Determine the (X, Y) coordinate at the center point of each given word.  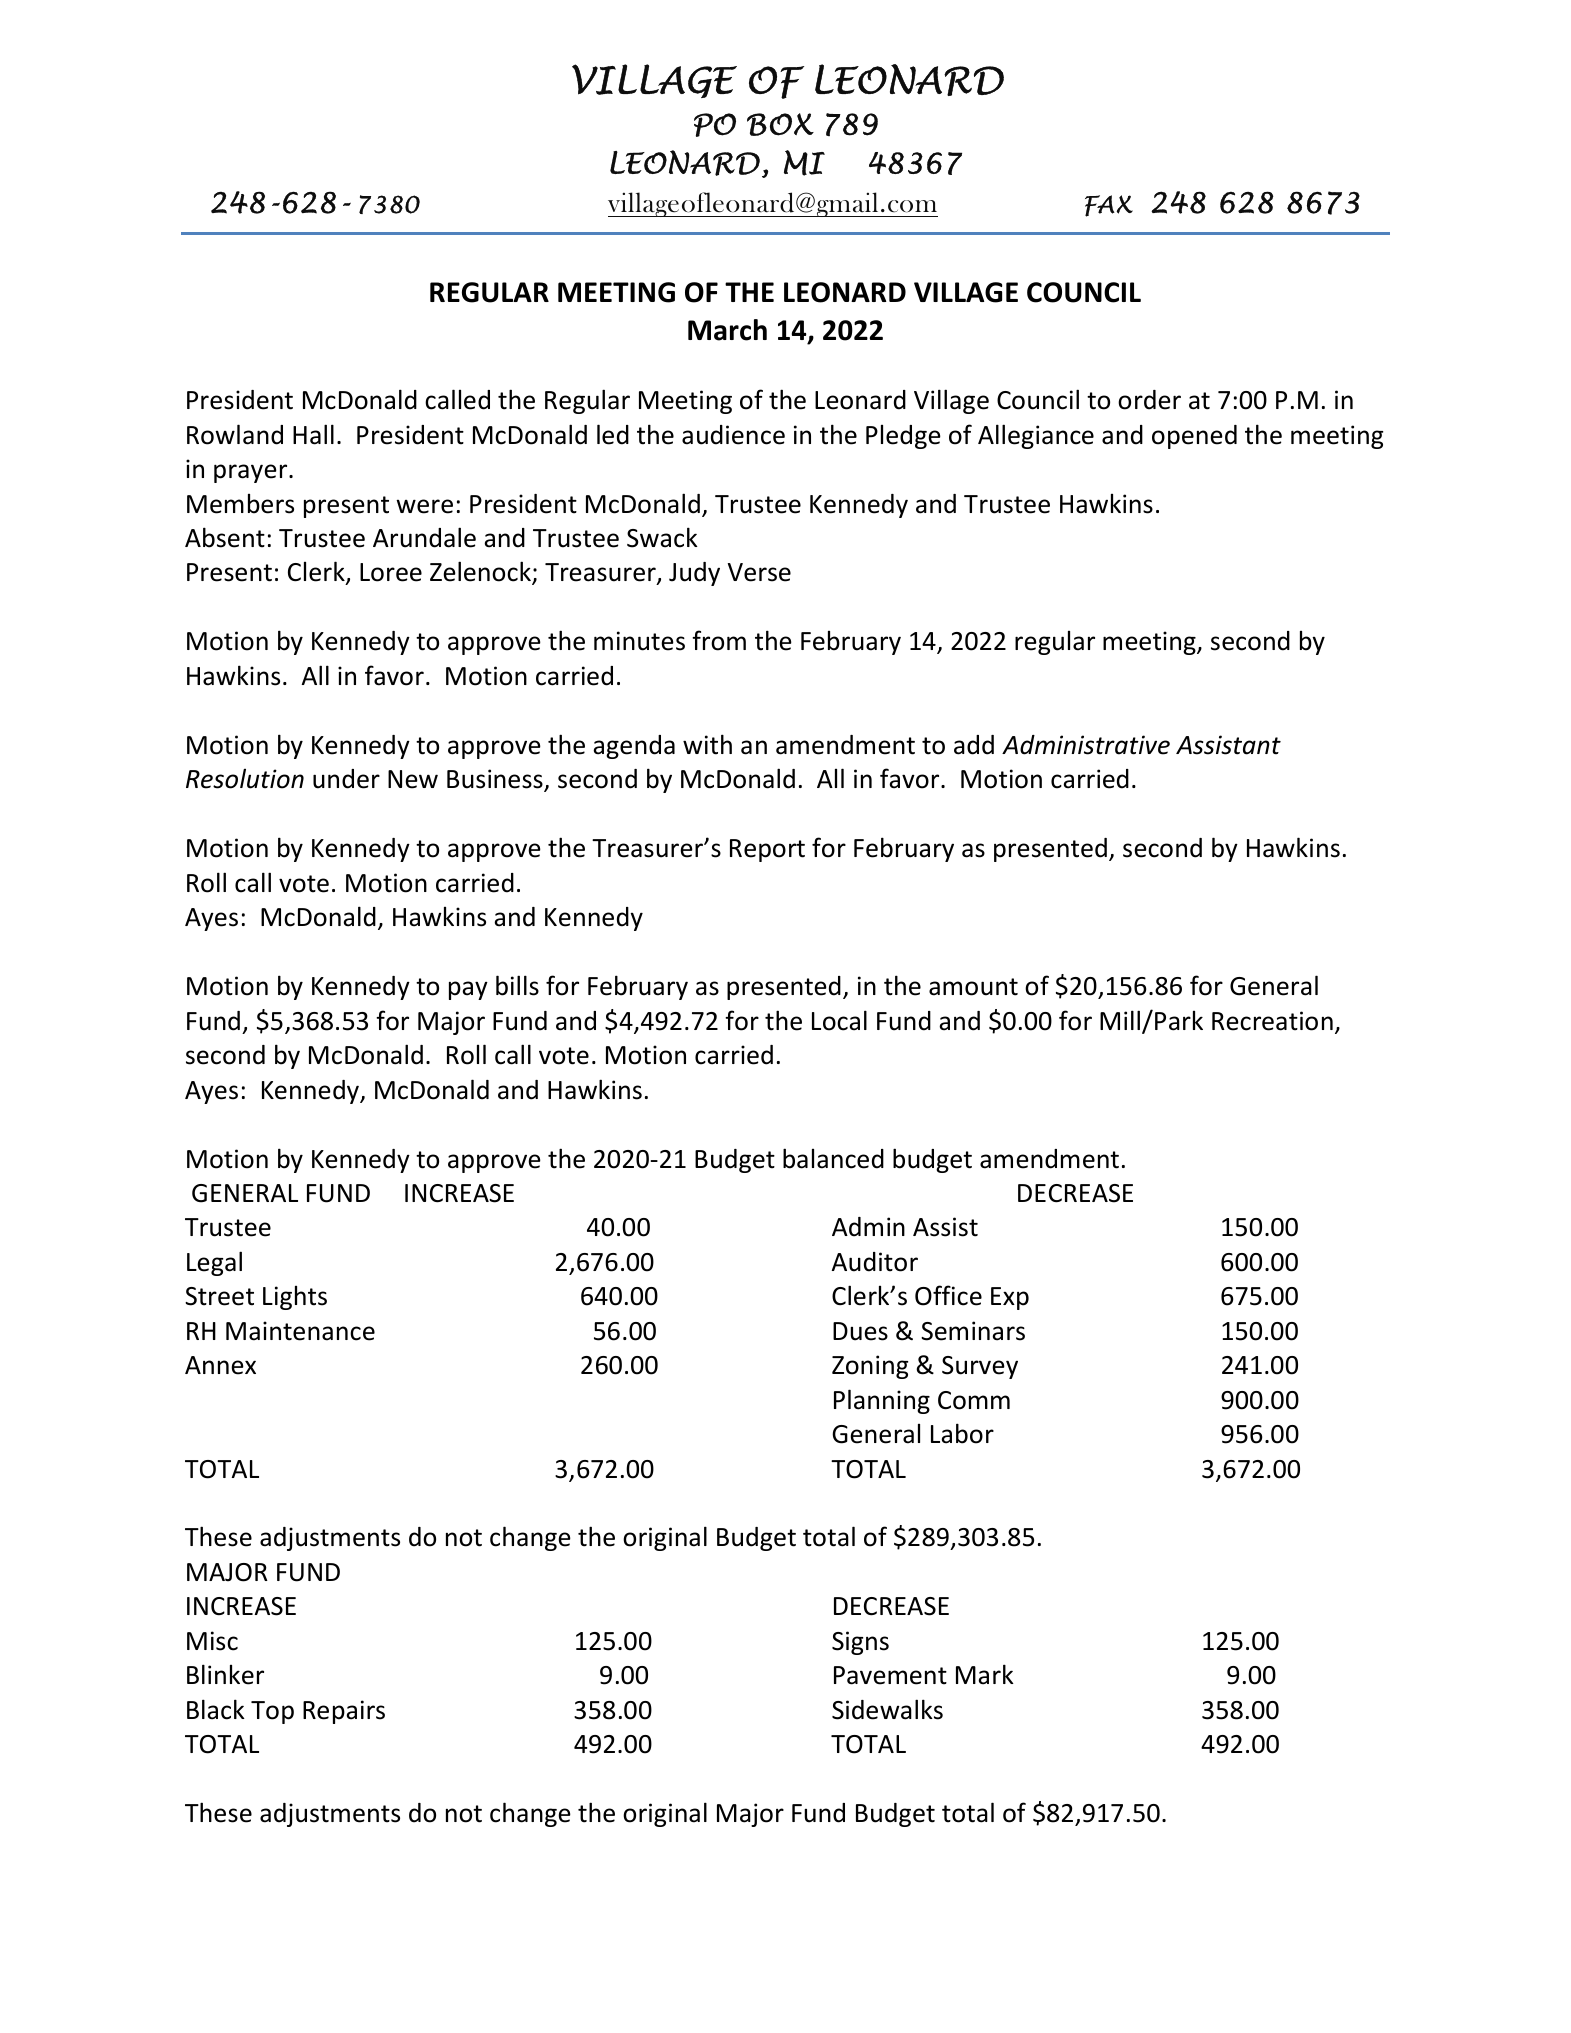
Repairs (344, 1712)
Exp (1010, 1298)
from (719, 640)
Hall (313, 434)
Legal (214, 1263)
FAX (1109, 206)
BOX (780, 124)
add (974, 745)
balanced (833, 1158)
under (346, 779)
